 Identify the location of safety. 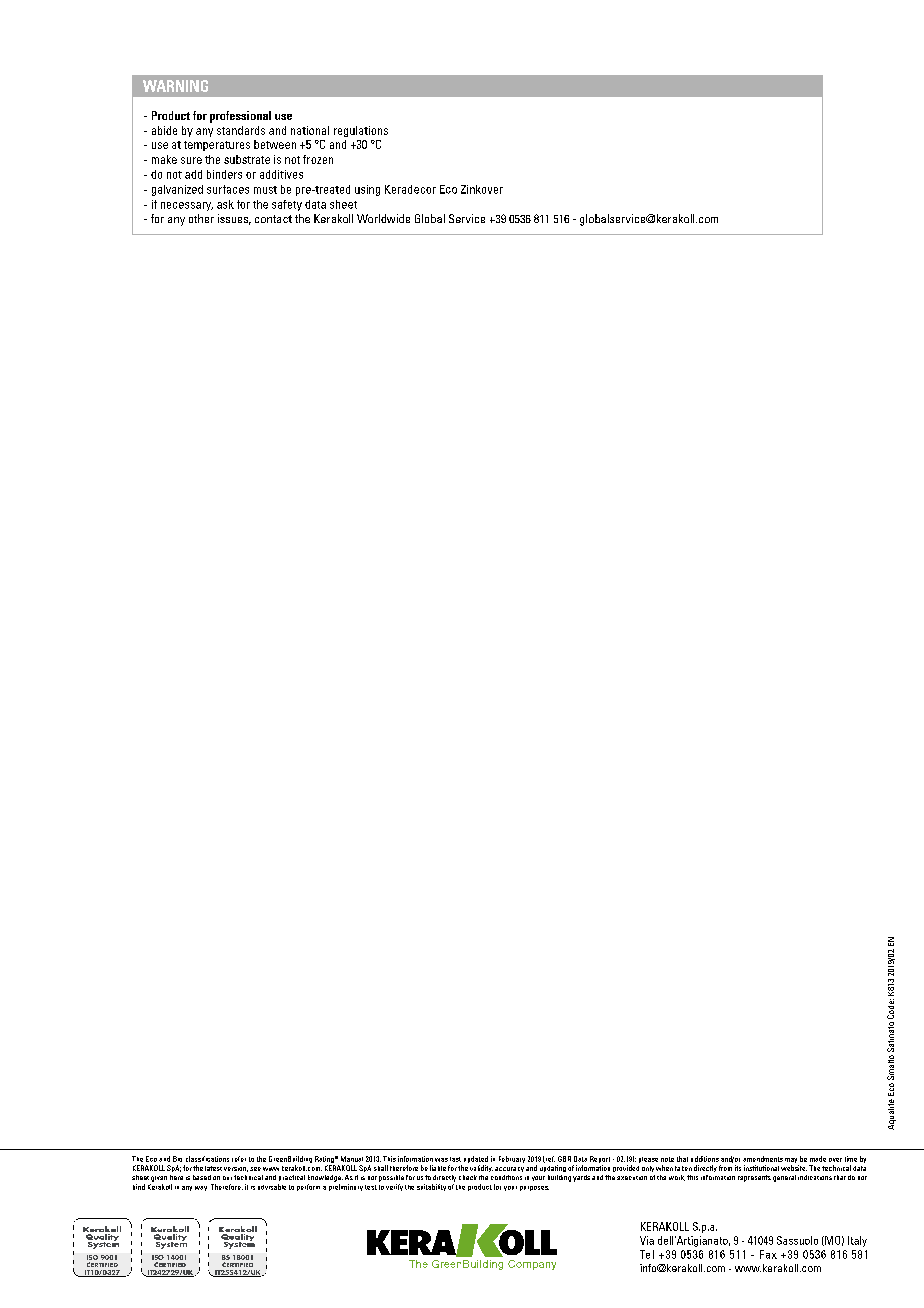
(287, 205).
